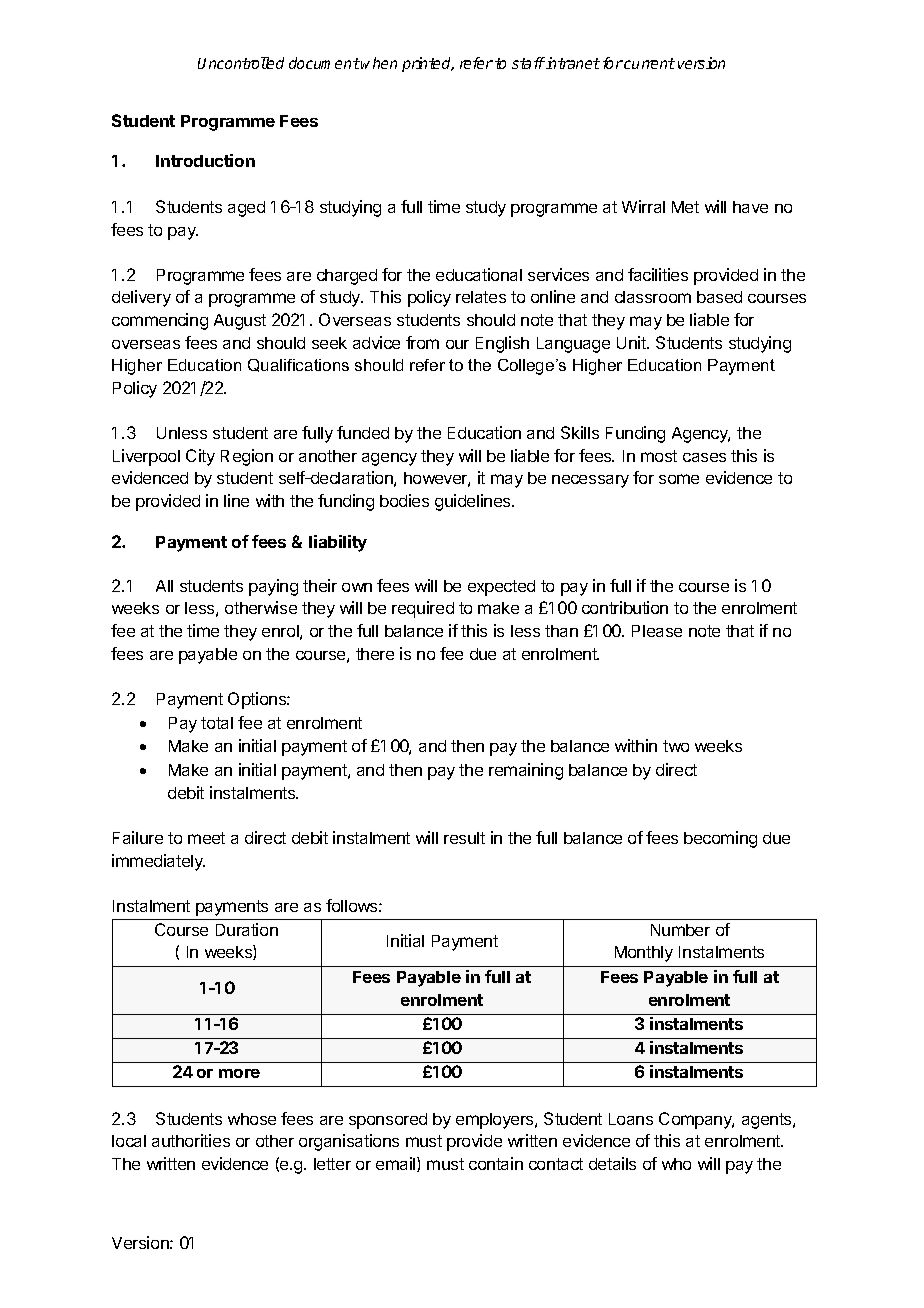 This screenshot has width=924, height=1308. I want to click on current, so click(649, 63).
